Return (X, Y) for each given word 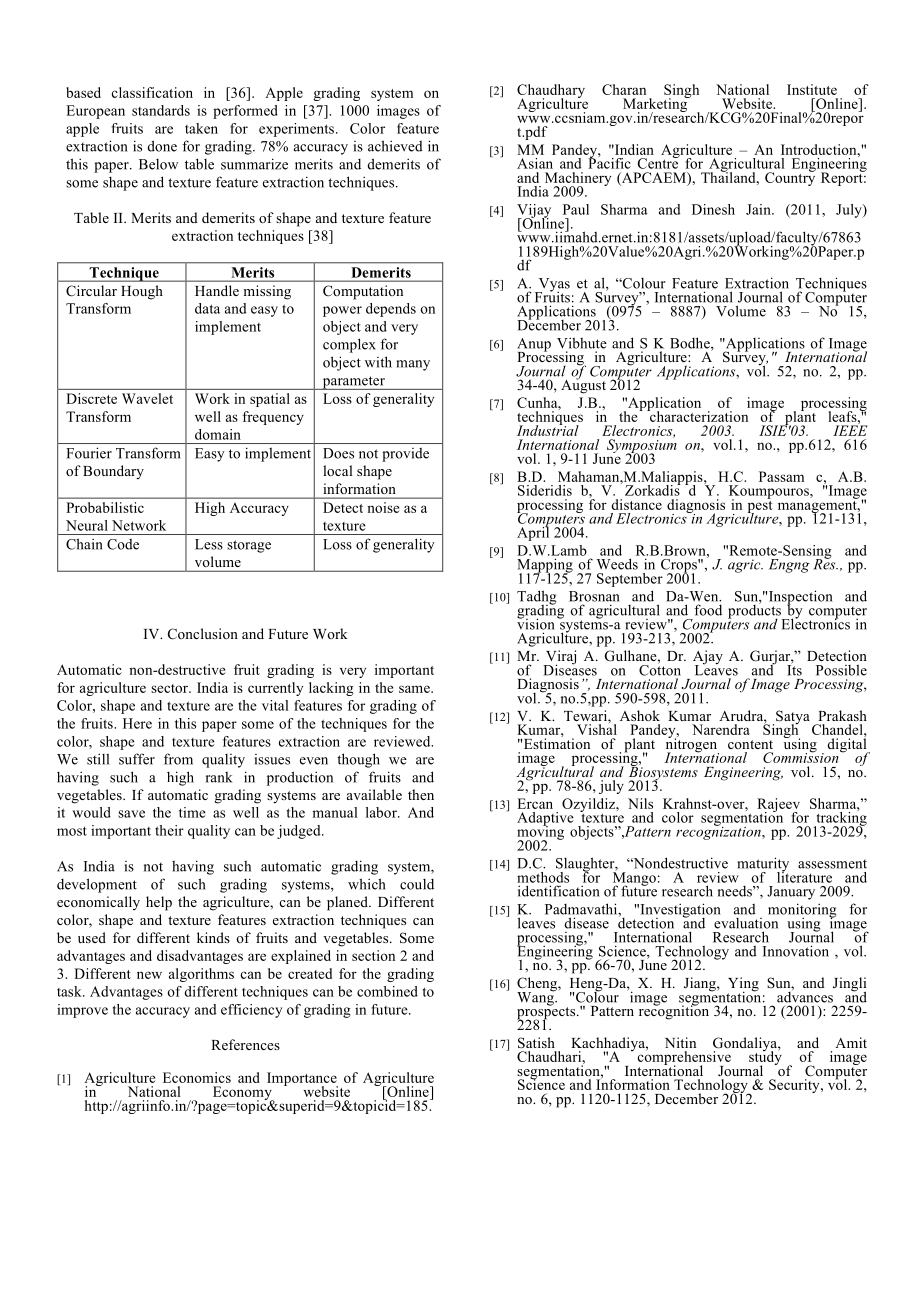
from (178, 759)
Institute (812, 89)
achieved (395, 146)
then (421, 794)
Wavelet (147, 398)
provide (405, 455)
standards (161, 110)
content (750, 744)
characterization (698, 415)
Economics (197, 1077)
